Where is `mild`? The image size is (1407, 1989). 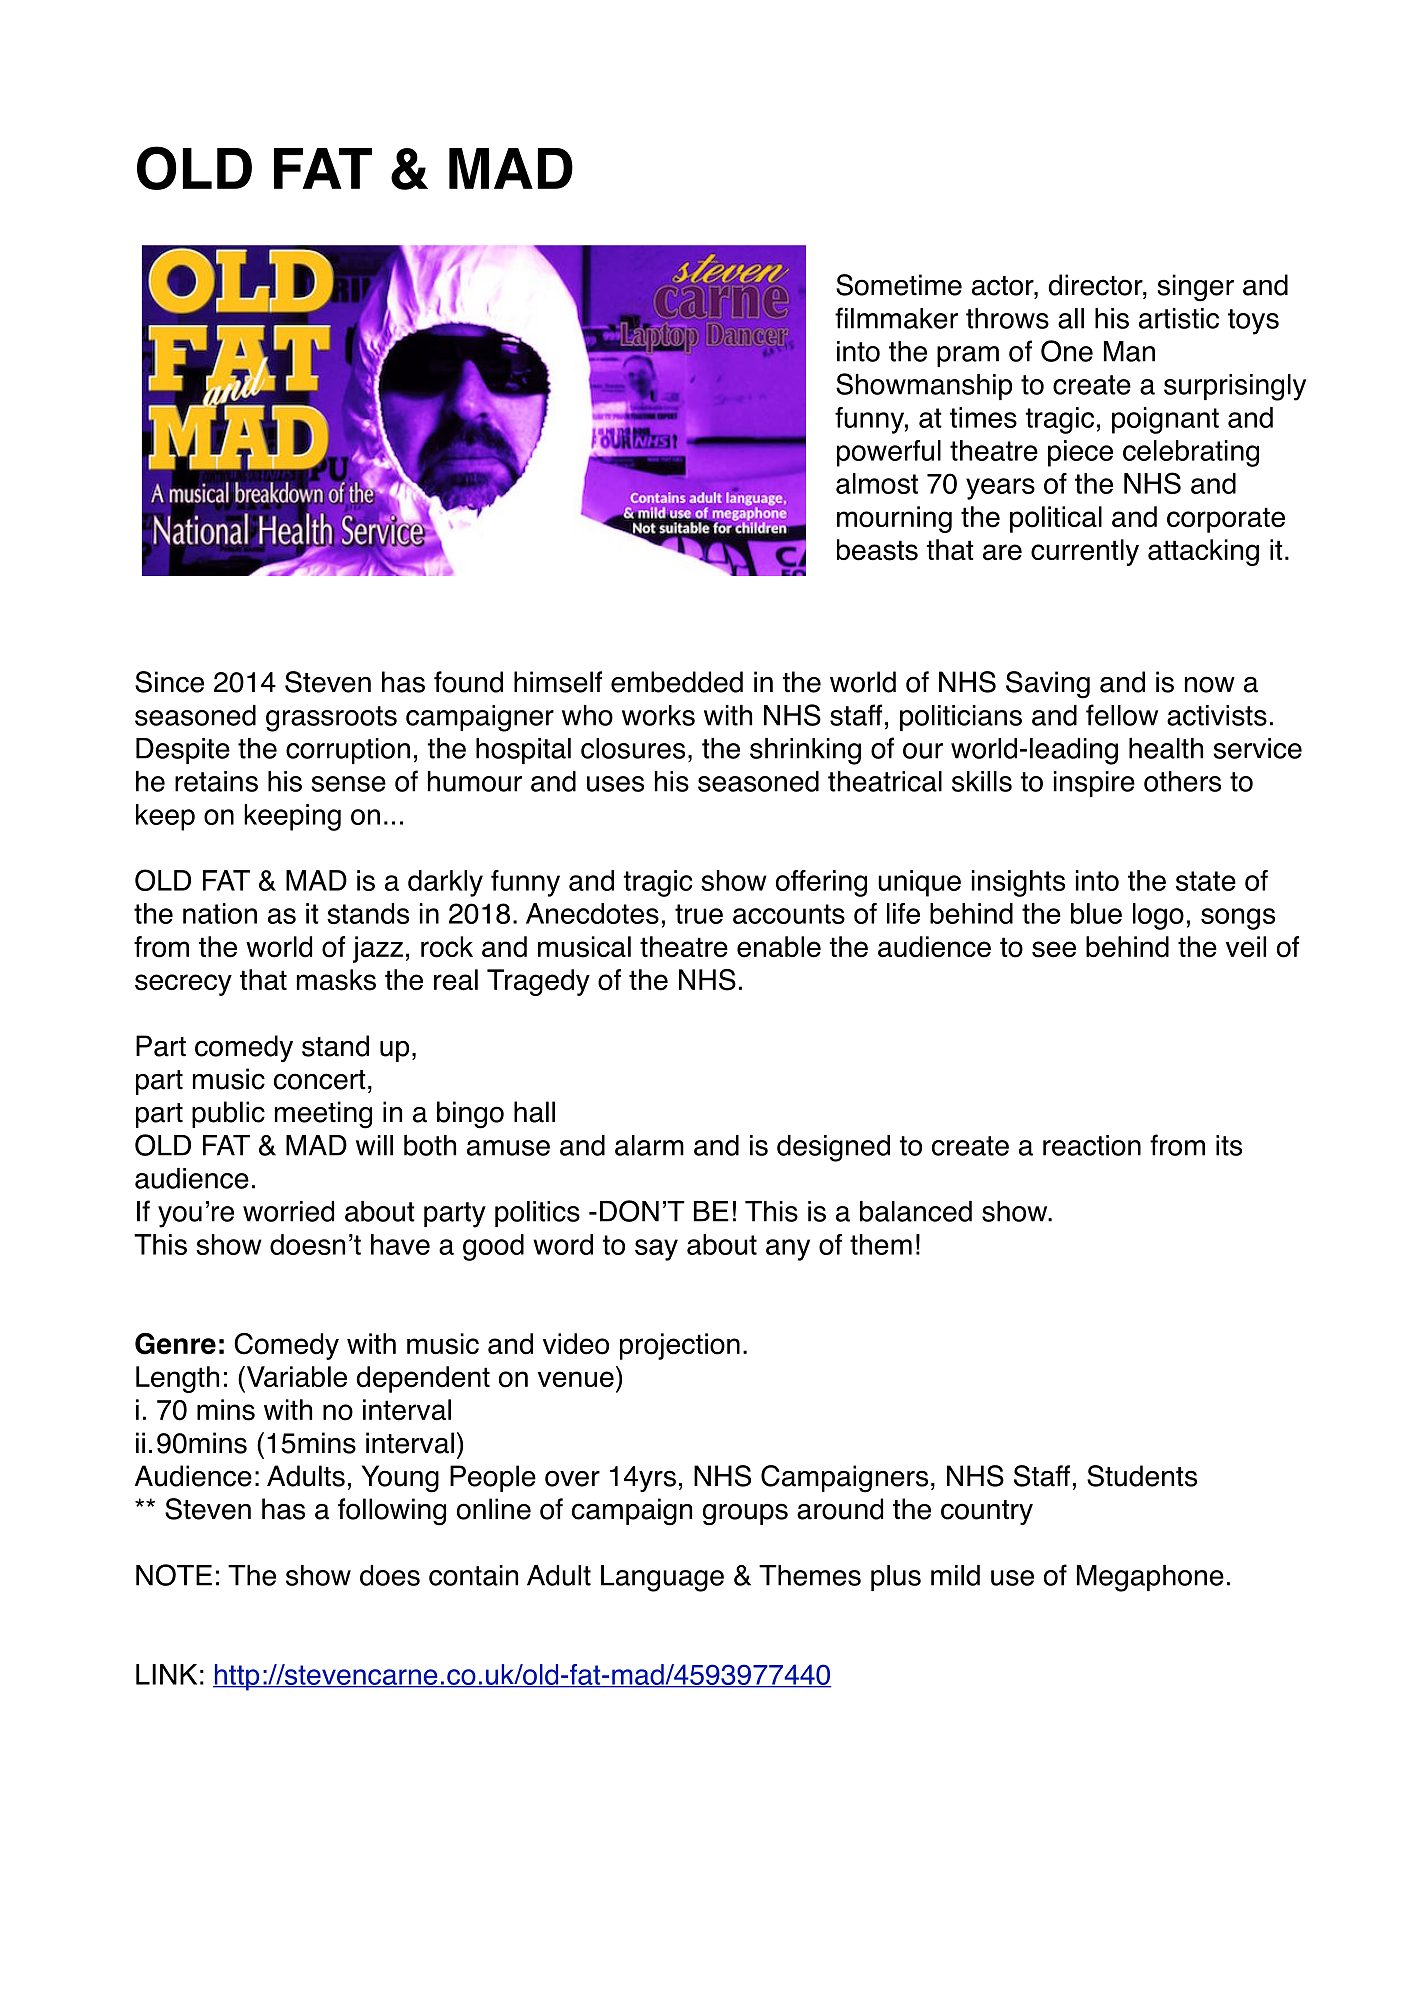 mild is located at coordinates (955, 1575).
